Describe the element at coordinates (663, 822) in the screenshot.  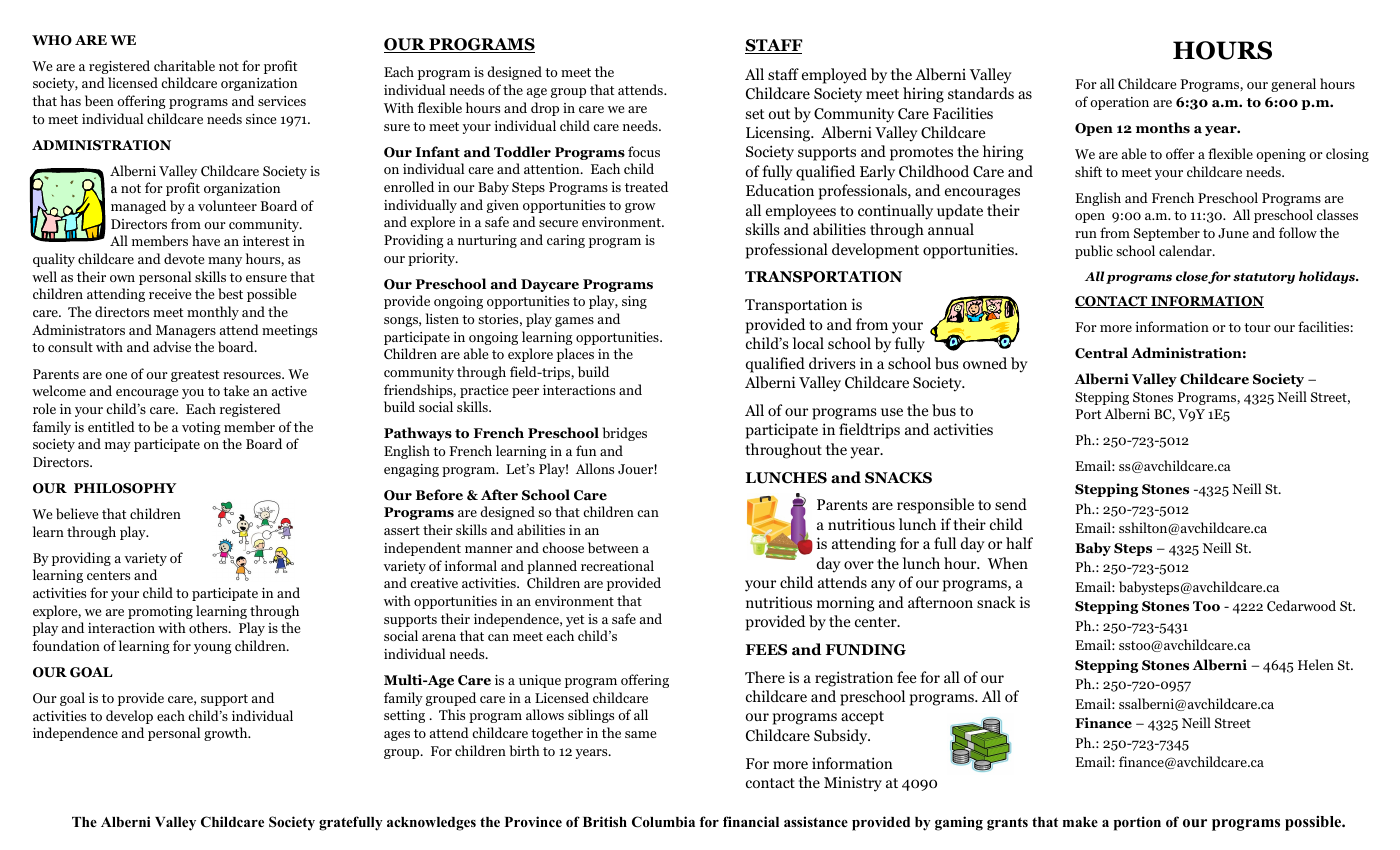
I see `Columbia` at that location.
